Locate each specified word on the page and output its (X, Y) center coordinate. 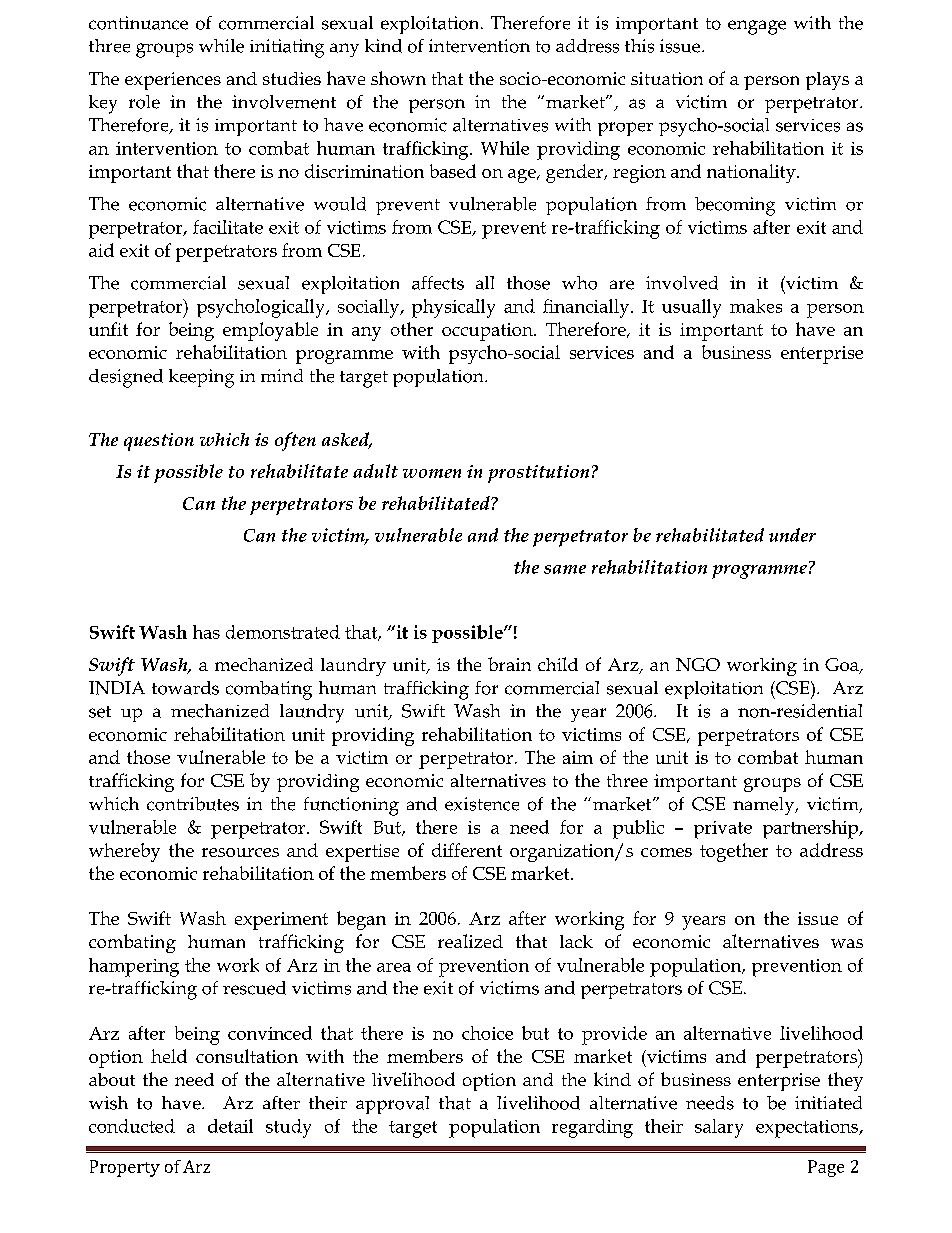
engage (757, 27)
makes (756, 306)
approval (392, 1105)
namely (765, 806)
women (432, 473)
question (159, 442)
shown (398, 78)
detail (230, 1126)
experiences (173, 81)
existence (482, 804)
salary (719, 1128)
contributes (193, 804)
